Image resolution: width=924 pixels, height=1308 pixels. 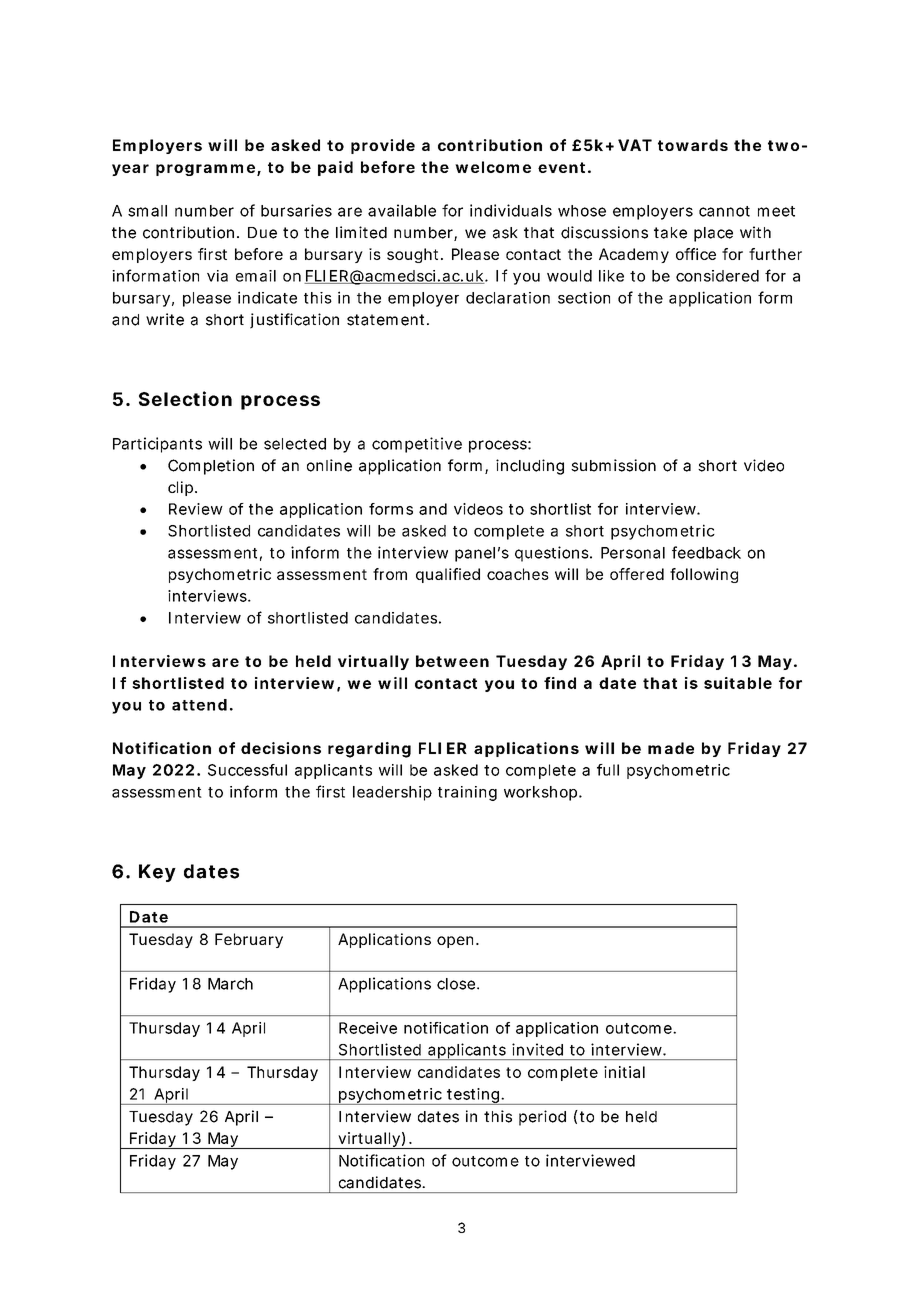 What do you see at coordinates (417, 445) in the page?
I see `competitive` at bounding box center [417, 445].
